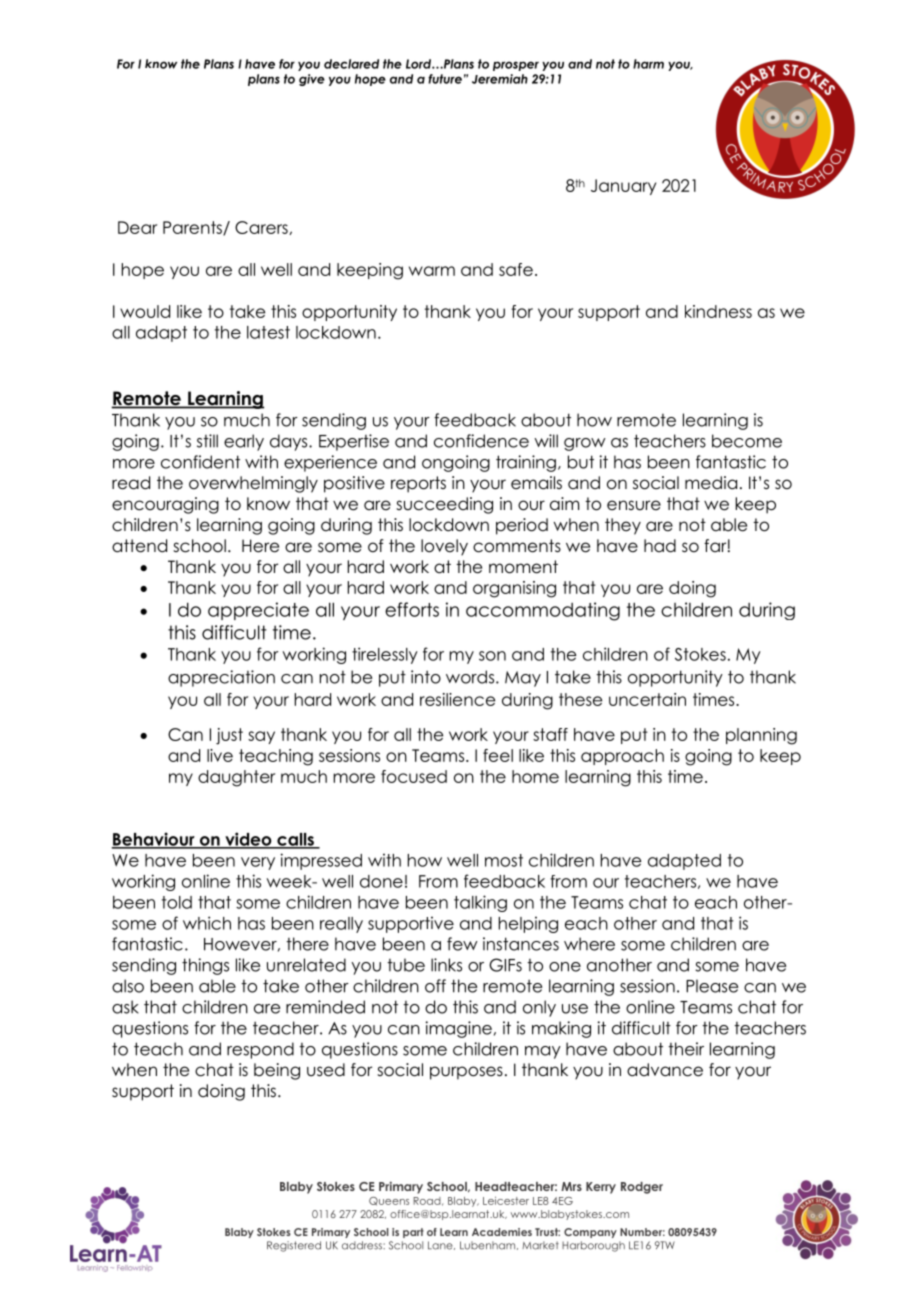 Image resolution: width=924 pixels, height=1308 pixels. Describe the element at coordinates (248, 840) in the screenshot. I see `video` at that location.
